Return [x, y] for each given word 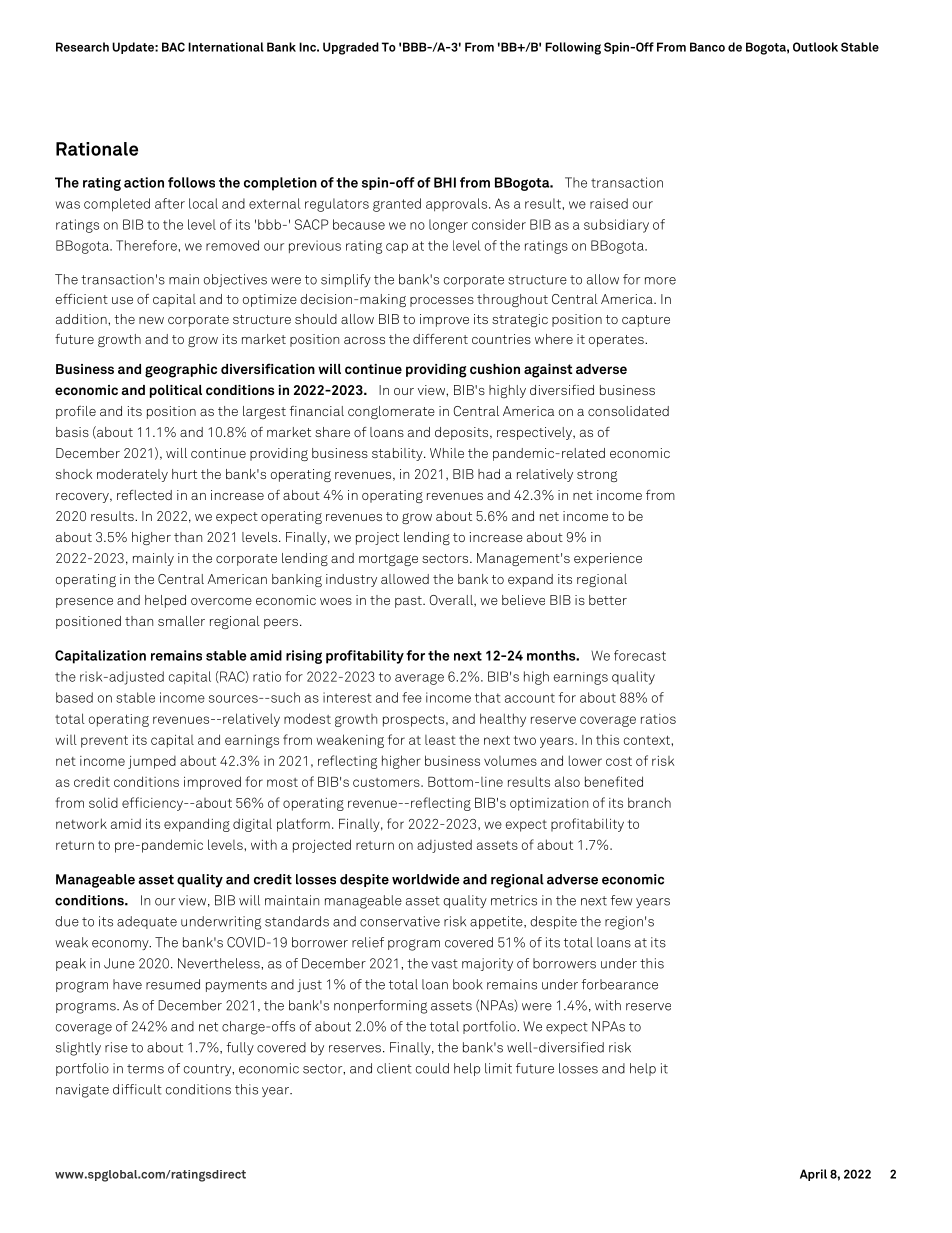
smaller [181, 621]
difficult [137, 1089]
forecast [640, 655]
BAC [173, 47]
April [813, 1175]
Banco [707, 47]
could [432, 1068]
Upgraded [351, 48]
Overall [452, 601]
